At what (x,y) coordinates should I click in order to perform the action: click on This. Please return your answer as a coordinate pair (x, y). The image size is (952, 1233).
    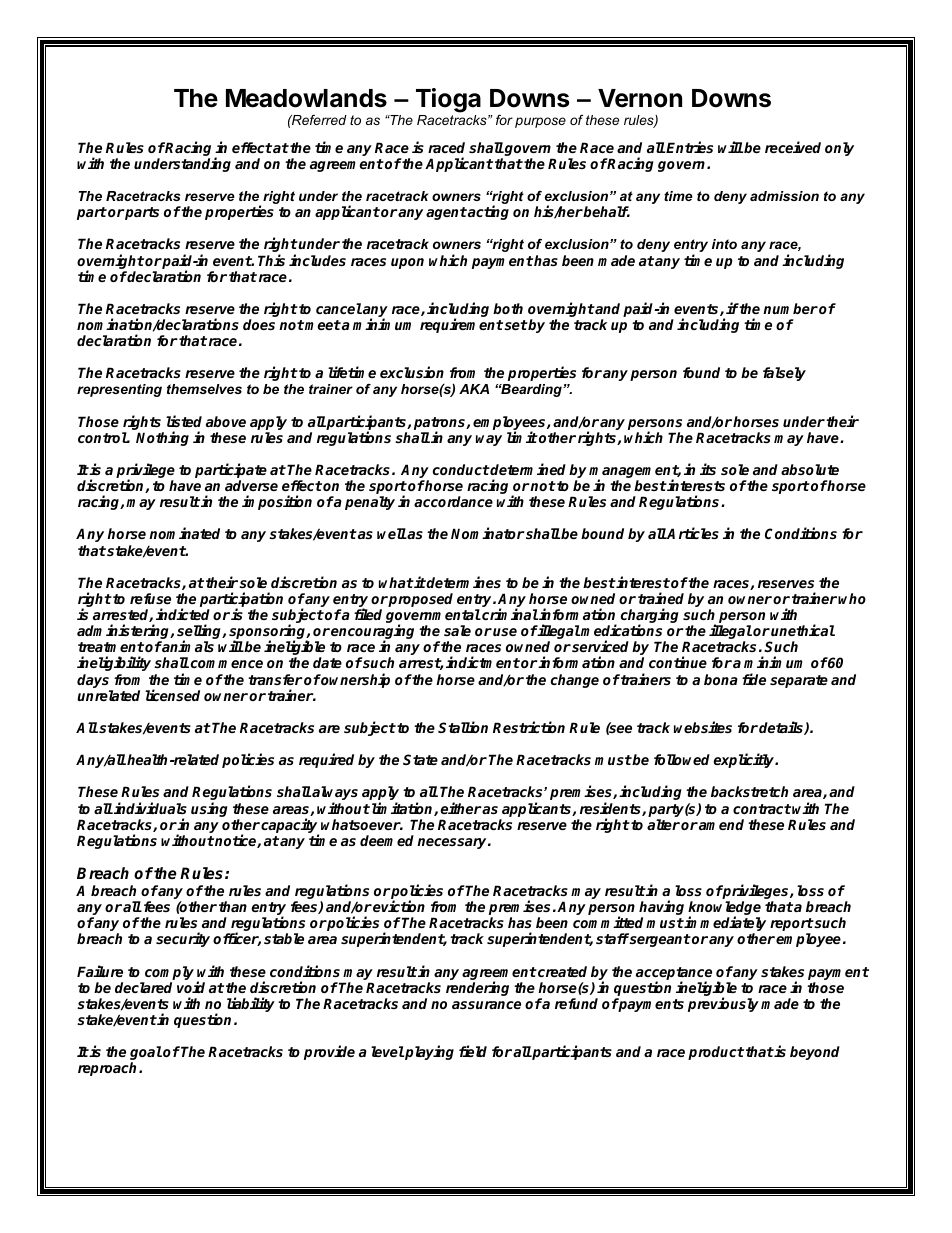
    Looking at the image, I should click on (271, 260).
